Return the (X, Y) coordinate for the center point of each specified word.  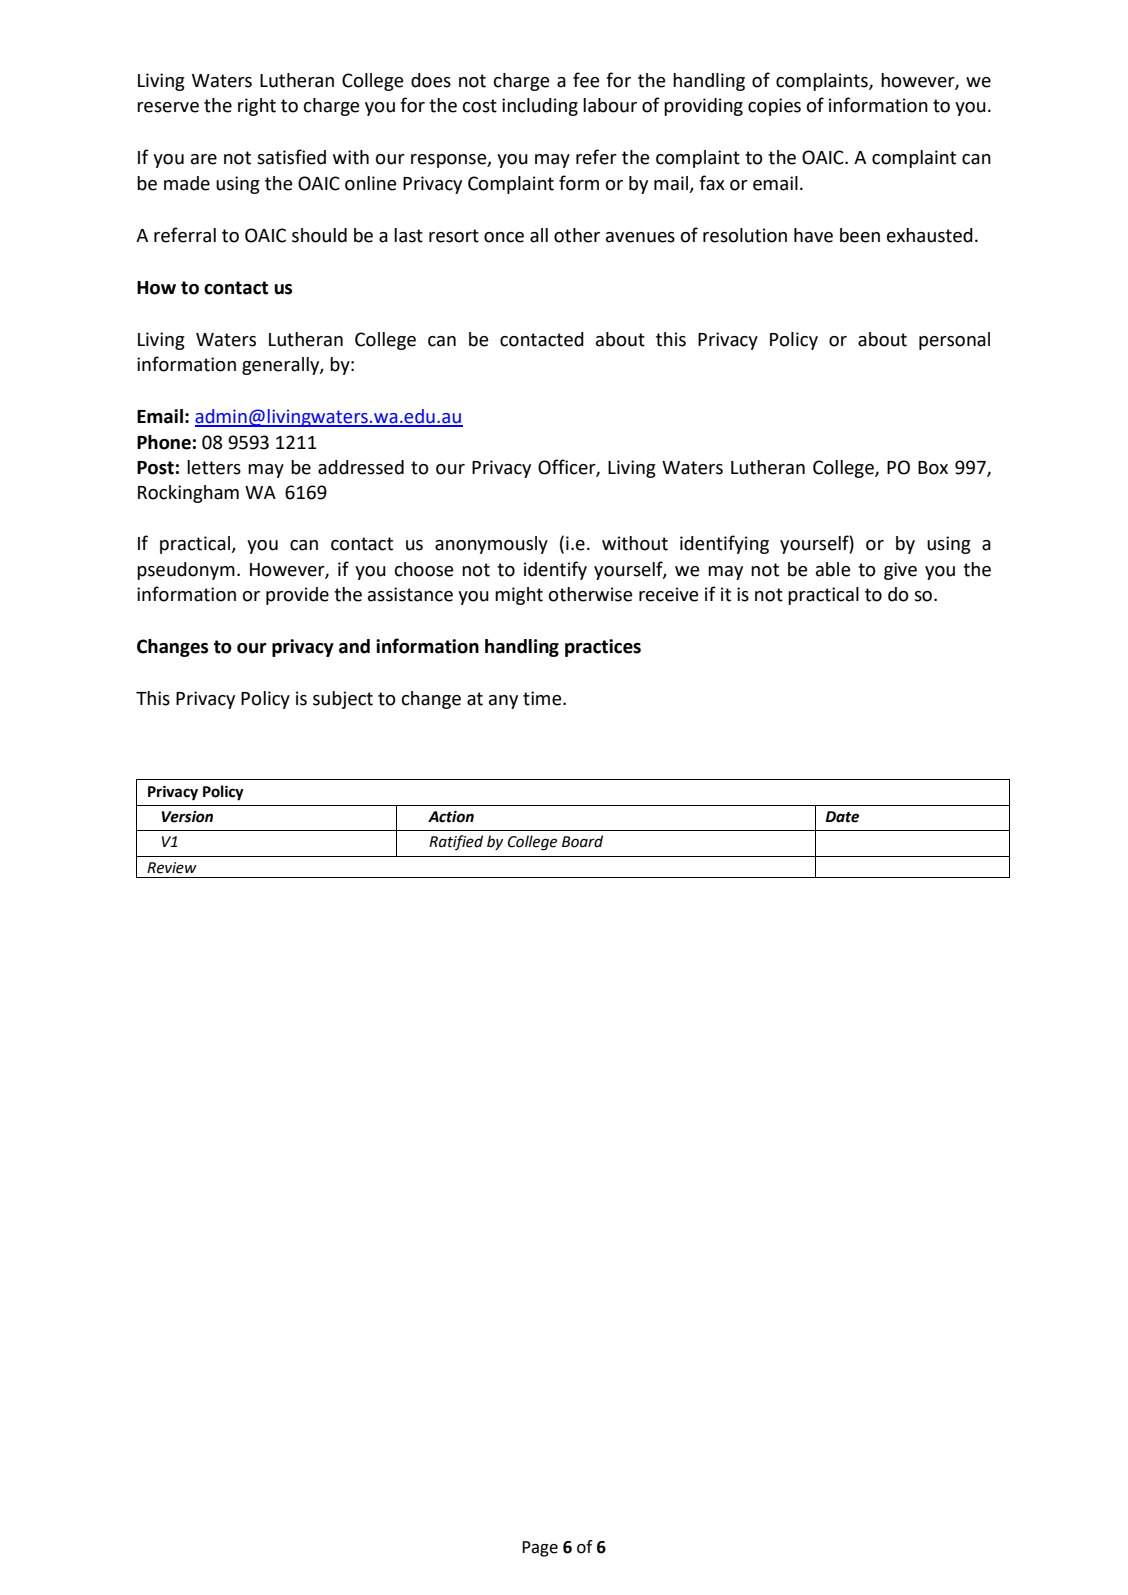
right (257, 107)
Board (582, 841)
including (540, 107)
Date (842, 817)
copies (774, 107)
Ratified (456, 842)
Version (187, 817)
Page (540, 1549)
